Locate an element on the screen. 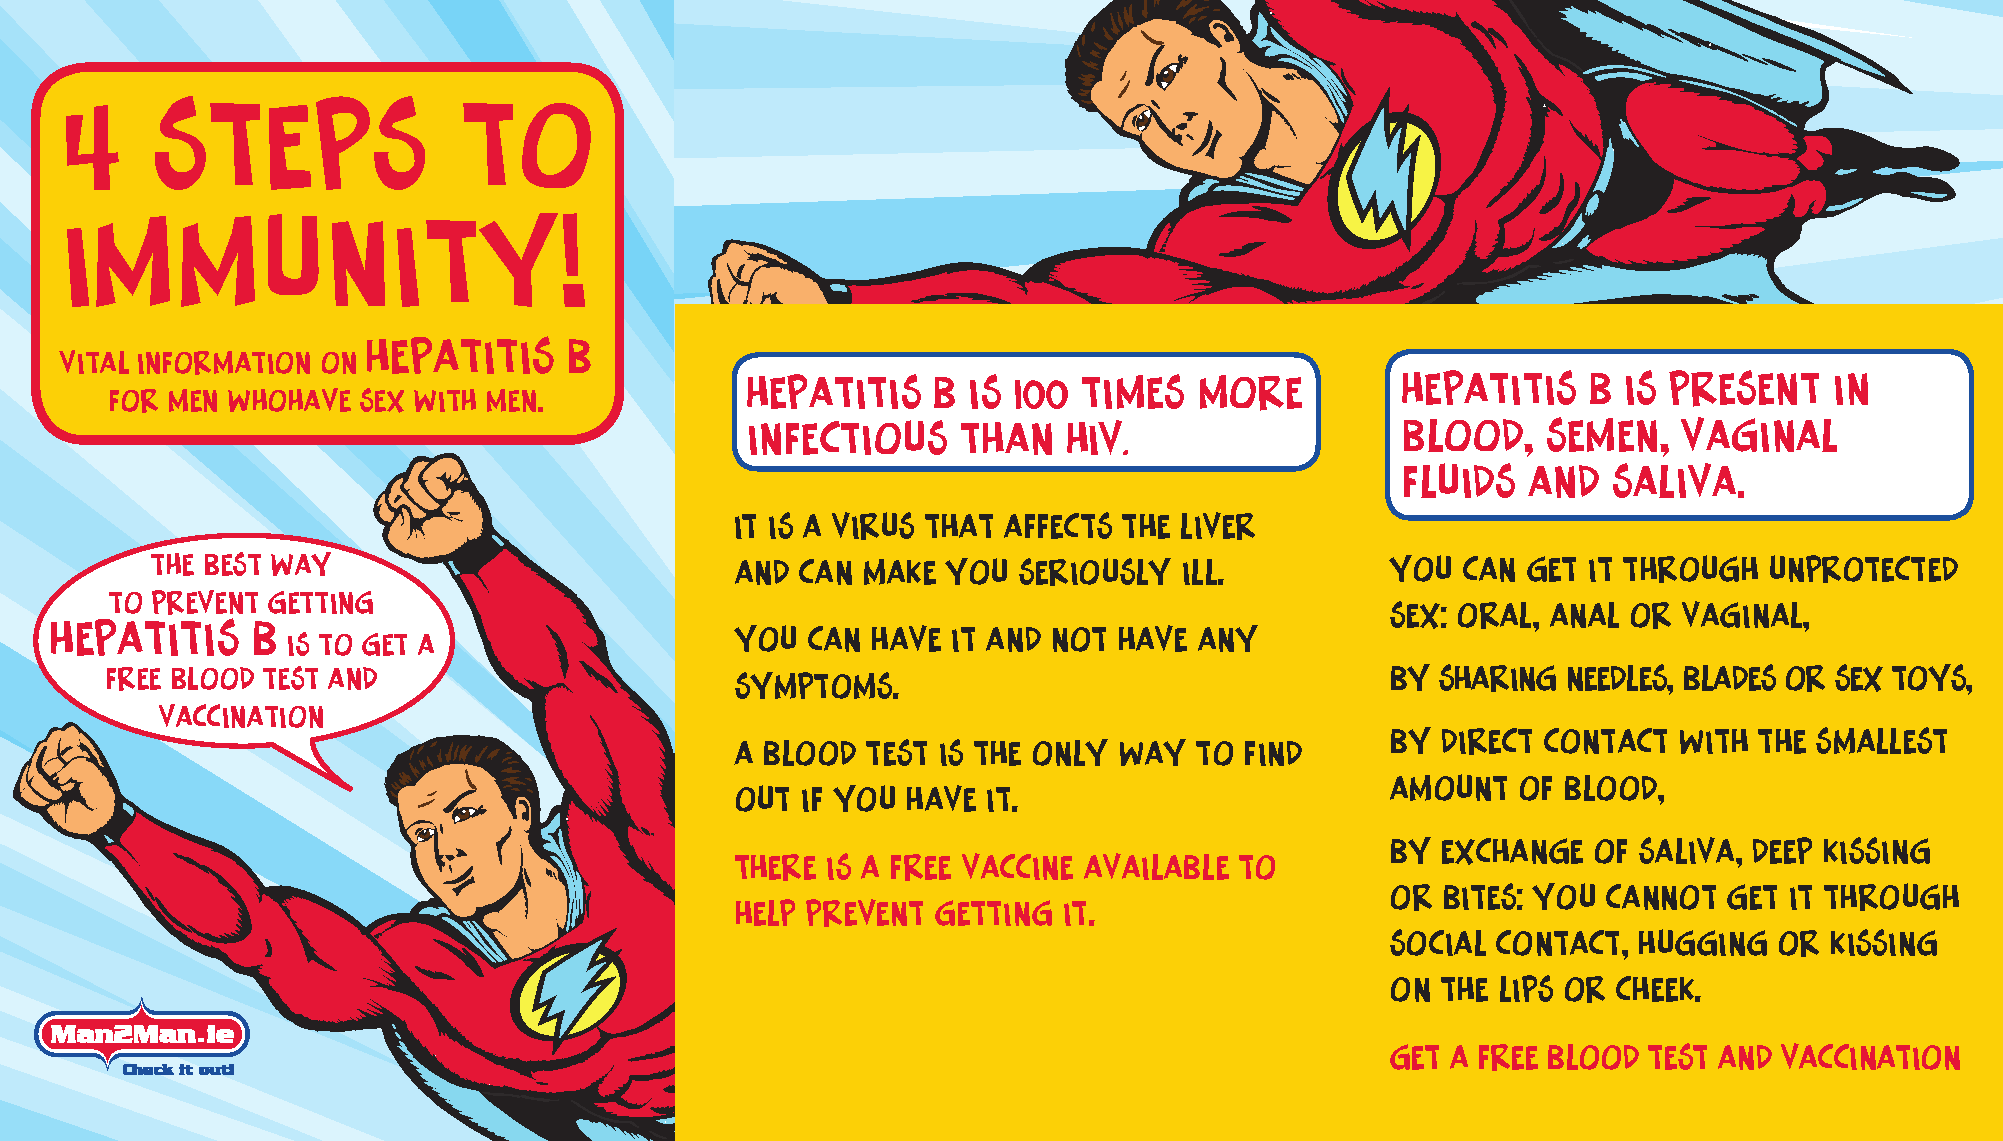  help is located at coordinates (765, 912).
